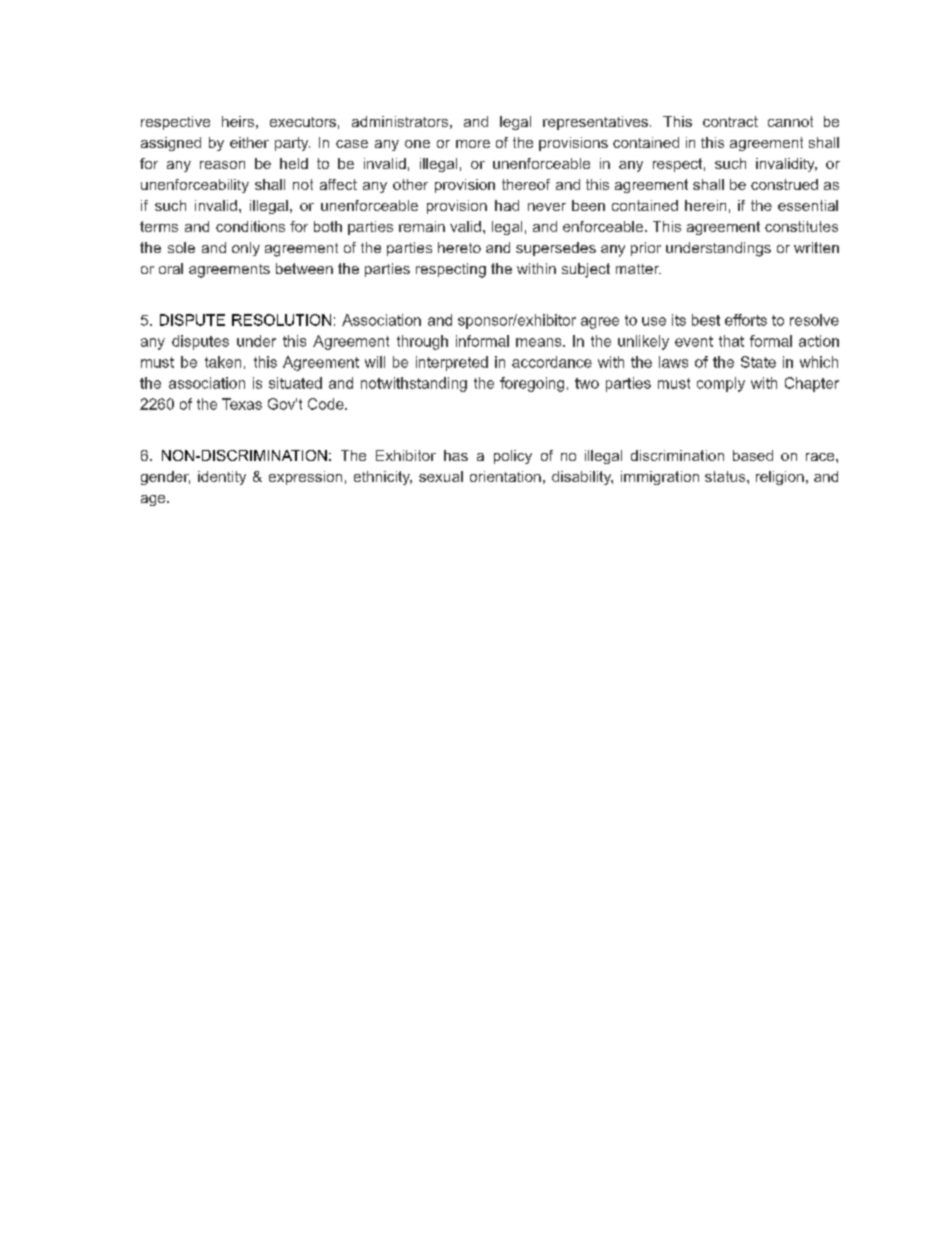 This screenshot has width=952, height=1233. Describe the element at coordinates (249, 142) in the screenshot. I see `either` at that location.
